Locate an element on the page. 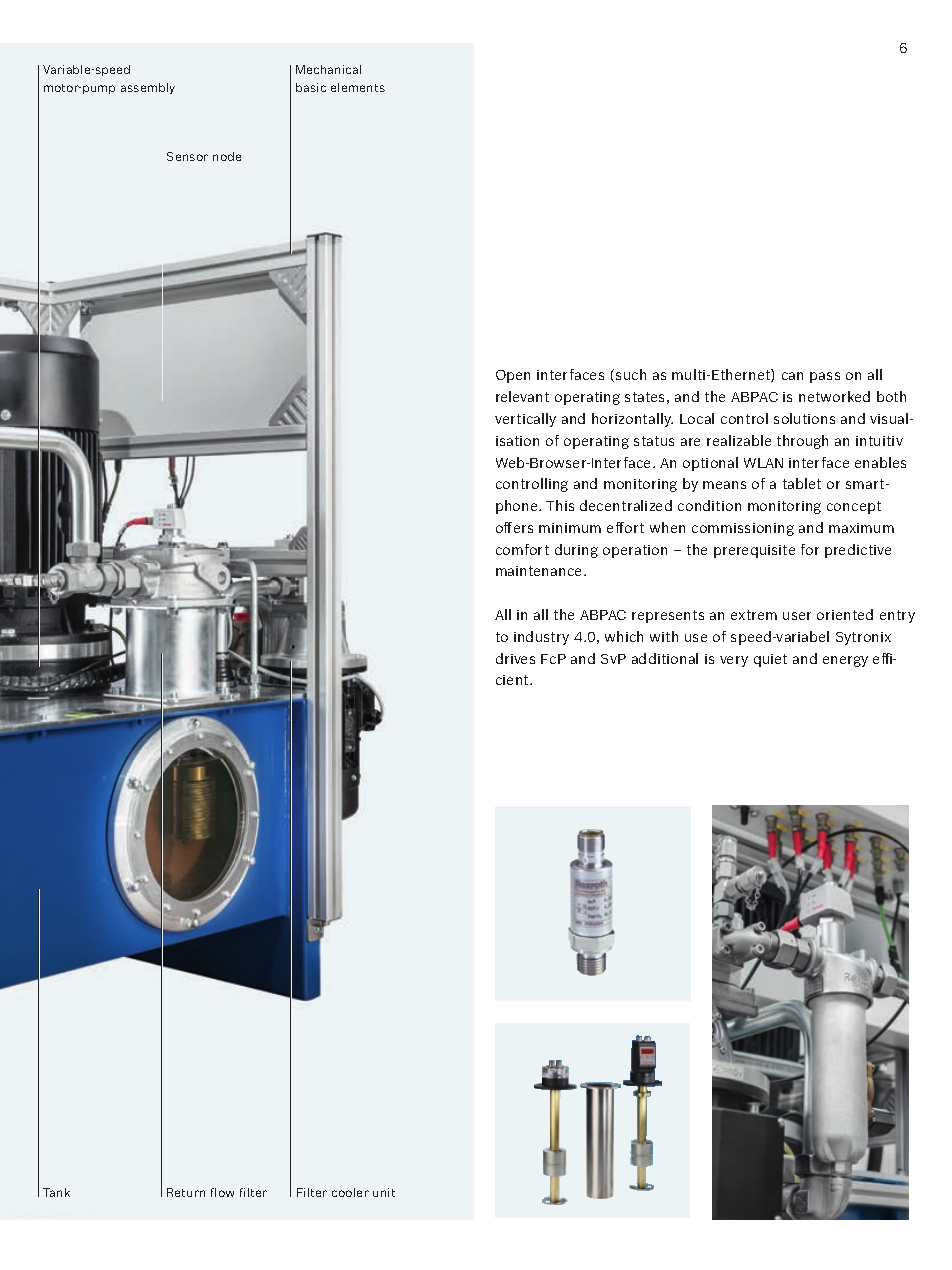  flow is located at coordinates (222, 1192).
